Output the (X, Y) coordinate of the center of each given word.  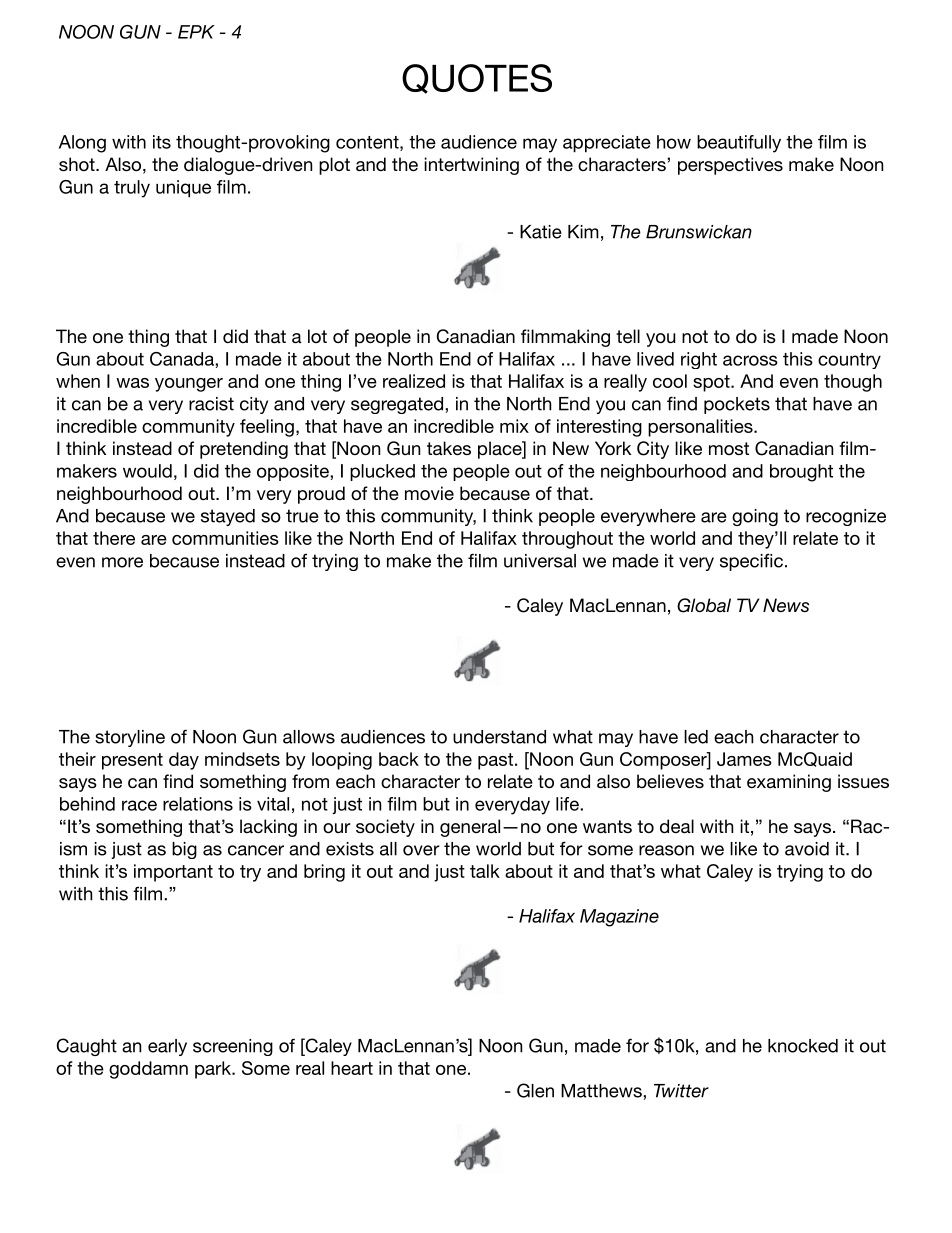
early (167, 1047)
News (786, 605)
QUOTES (477, 79)
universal (540, 561)
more (122, 562)
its (162, 142)
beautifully (739, 144)
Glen (535, 1090)
